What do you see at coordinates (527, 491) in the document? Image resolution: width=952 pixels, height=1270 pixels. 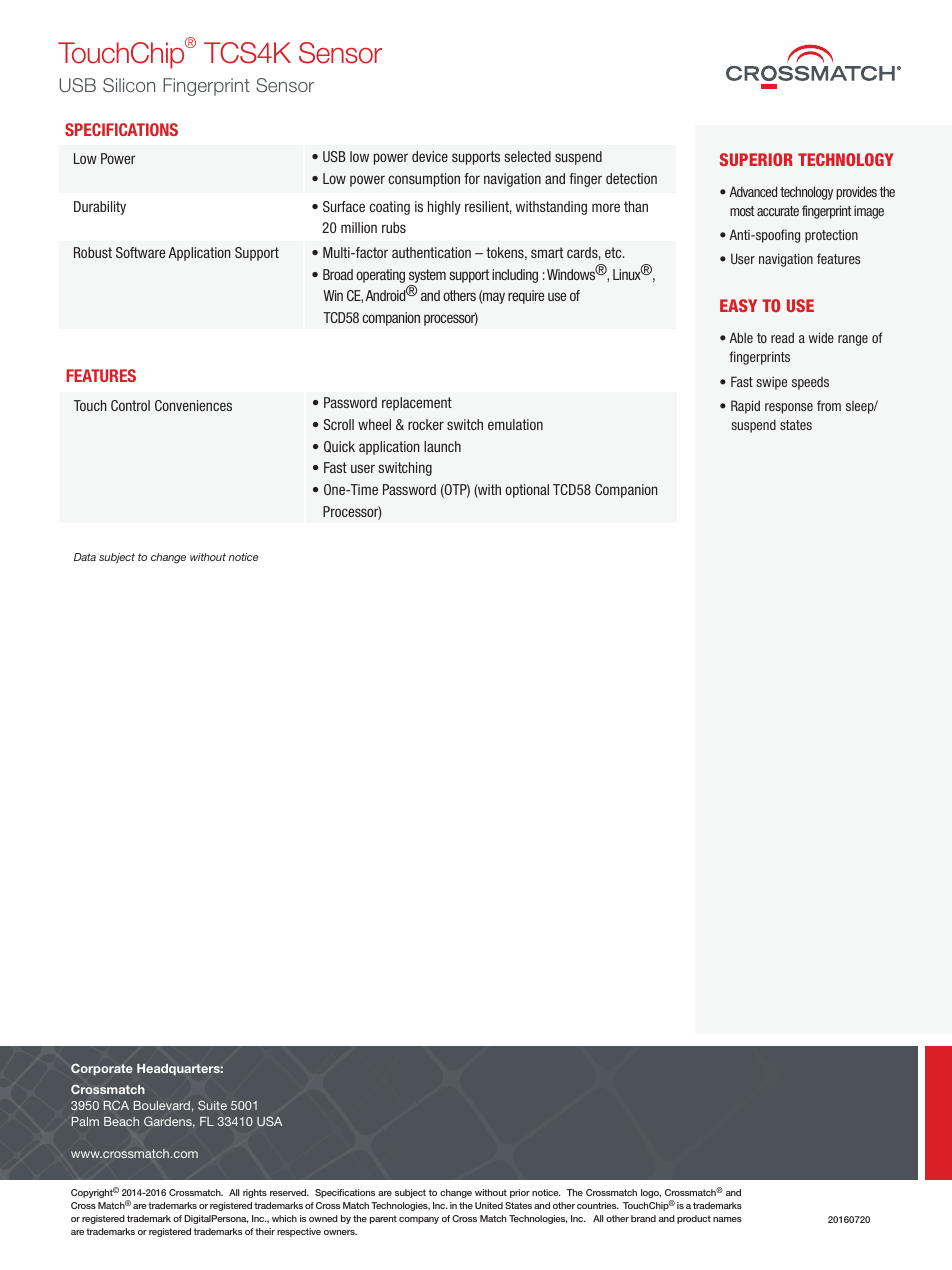 I see `optional` at bounding box center [527, 491].
